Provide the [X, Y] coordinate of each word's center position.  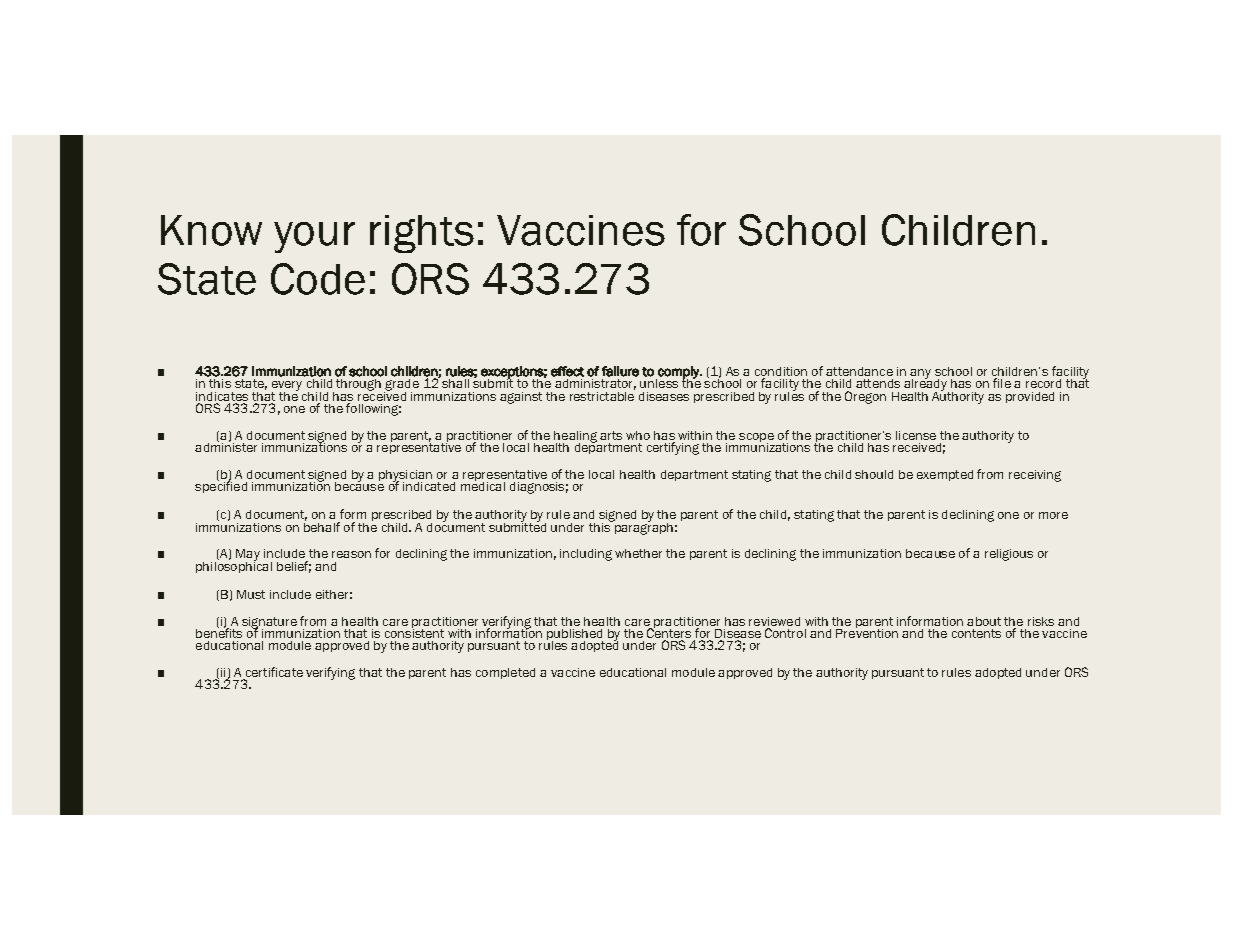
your [314, 237]
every [287, 387]
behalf [322, 526]
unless [659, 383]
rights [422, 234]
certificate [274, 672]
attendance [859, 371]
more [1053, 515]
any [920, 375]
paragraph [642, 527]
